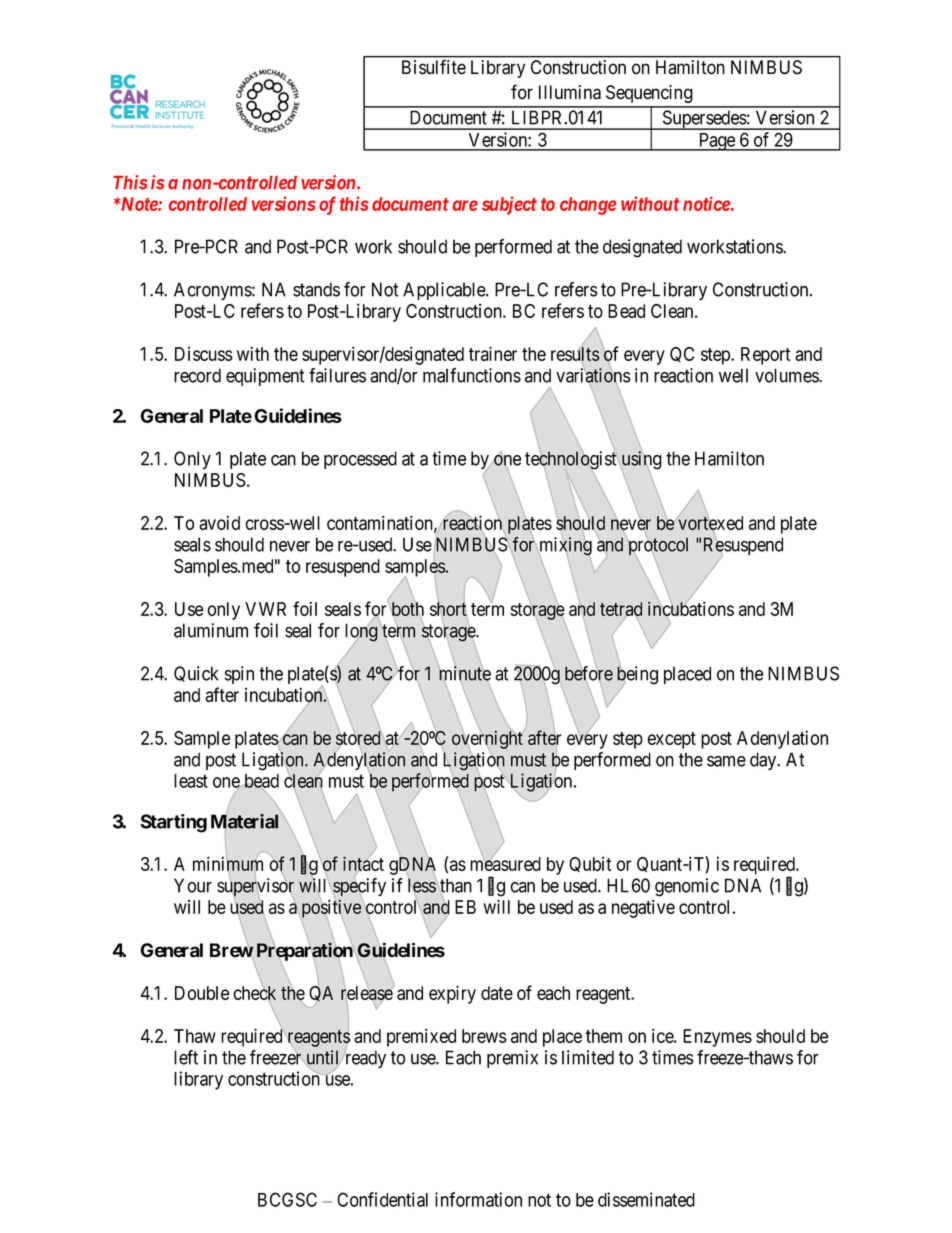 The image size is (952, 1233). Describe the element at coordinates (219, 522) in the page. I see `avoid` at that location.
